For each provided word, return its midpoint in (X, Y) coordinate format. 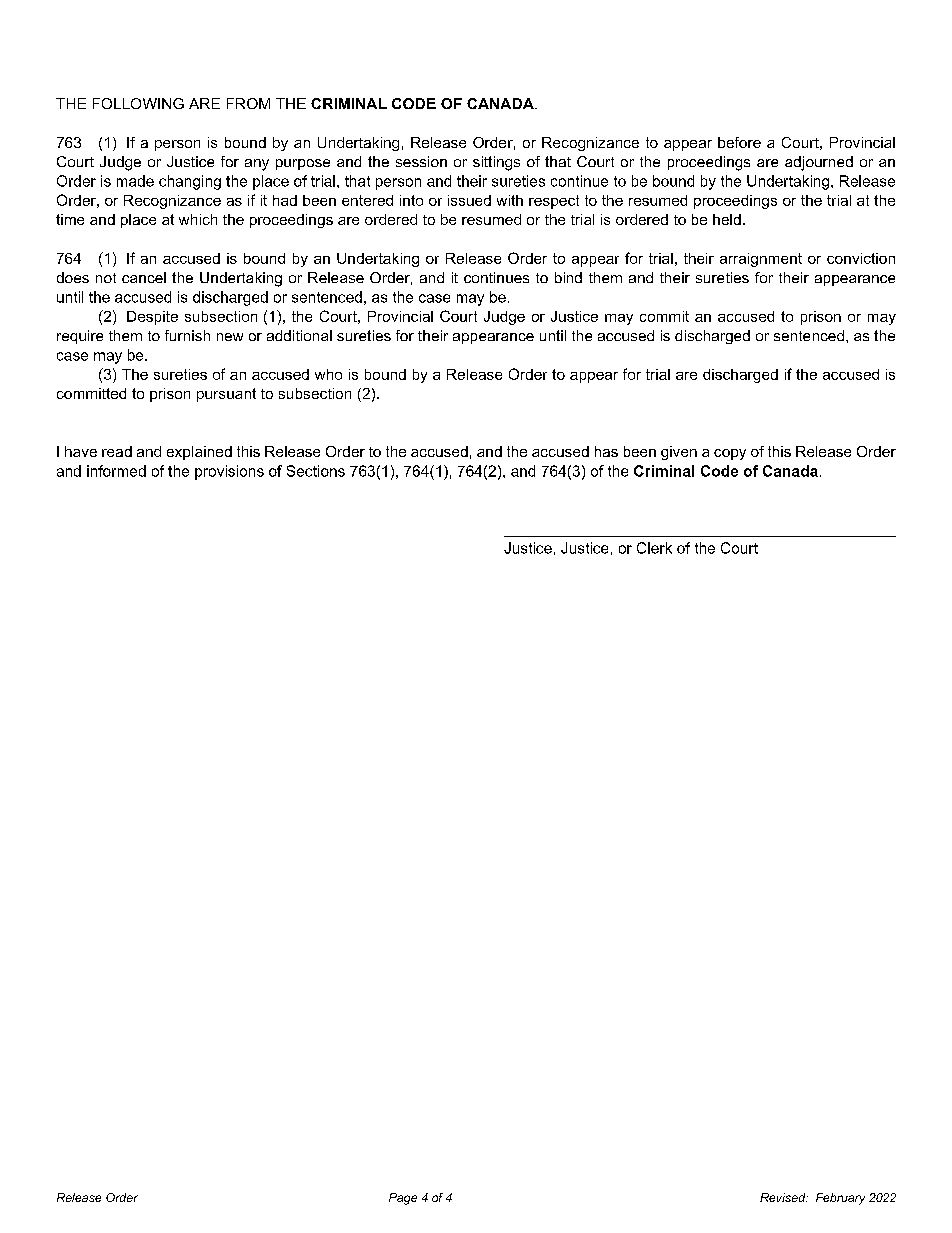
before (739, 142)
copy (730, 454)
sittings (496, 163)
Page (403, 1199)
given (679, 453)
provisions (229, 472)
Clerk (654, 548)
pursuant (226, 395)
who (328, 374)
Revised (784, 1197)
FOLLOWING (138, 103)
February (840, 1199)
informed (116, 471)
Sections (316, 471)
